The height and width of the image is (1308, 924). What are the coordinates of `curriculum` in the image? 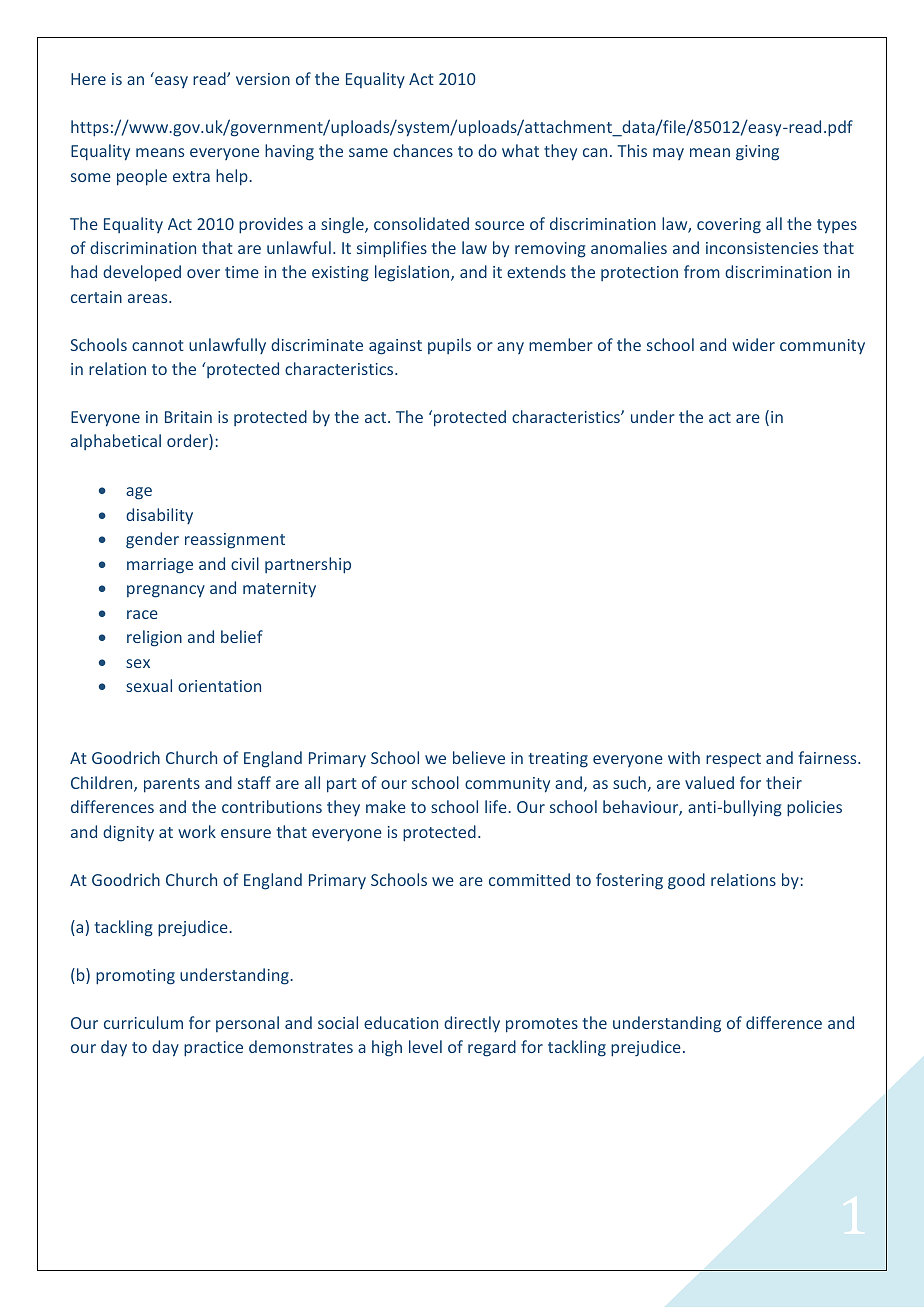 It's located at (143, 1022).
